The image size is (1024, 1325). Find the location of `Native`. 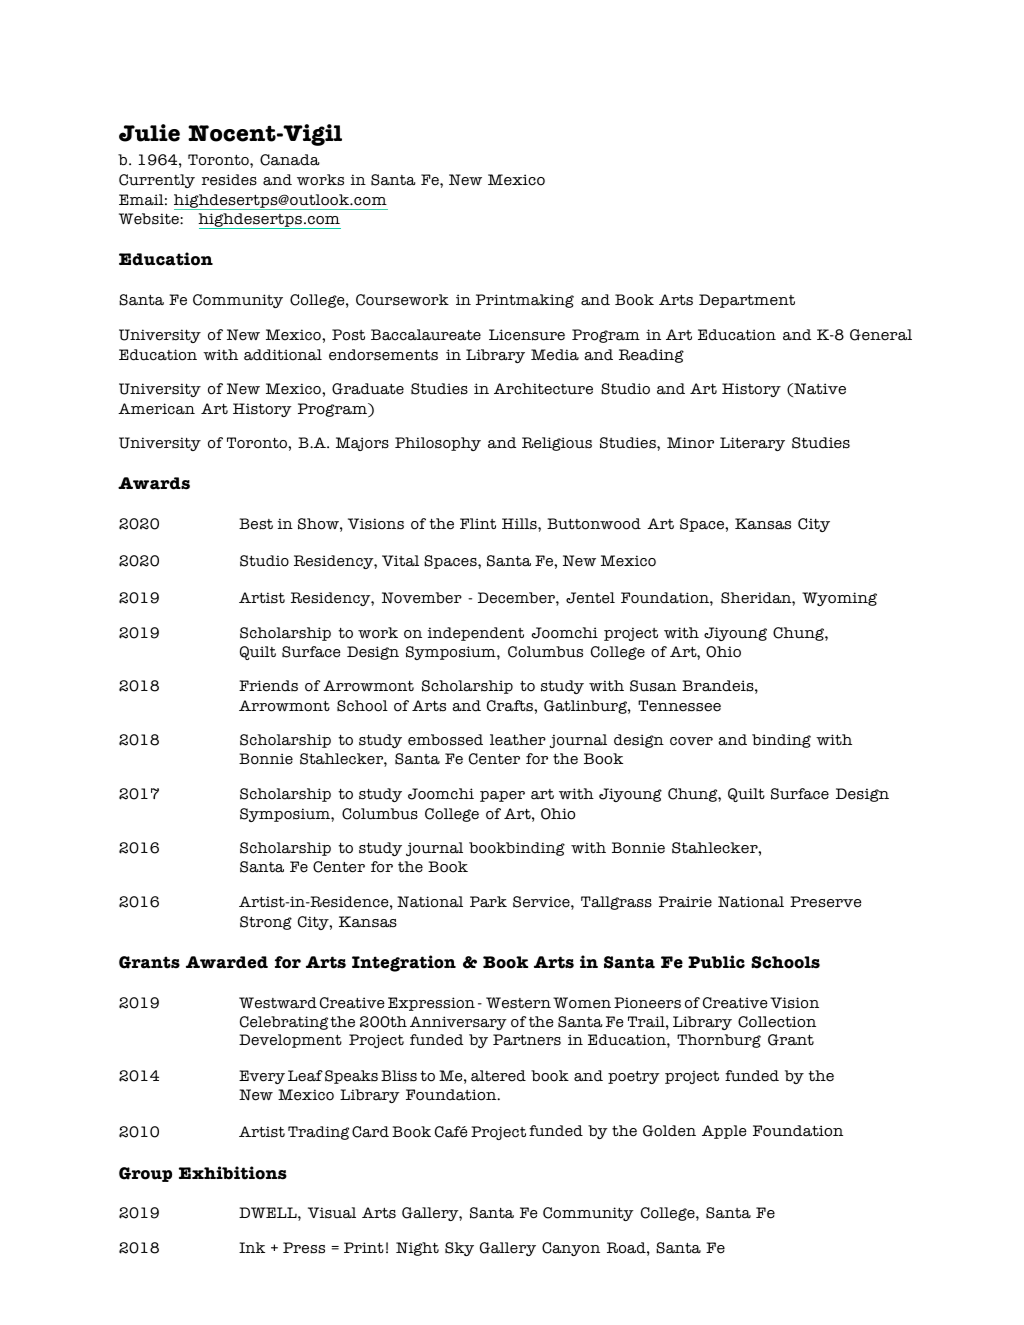

Native is located at coordinates (819, 390).
